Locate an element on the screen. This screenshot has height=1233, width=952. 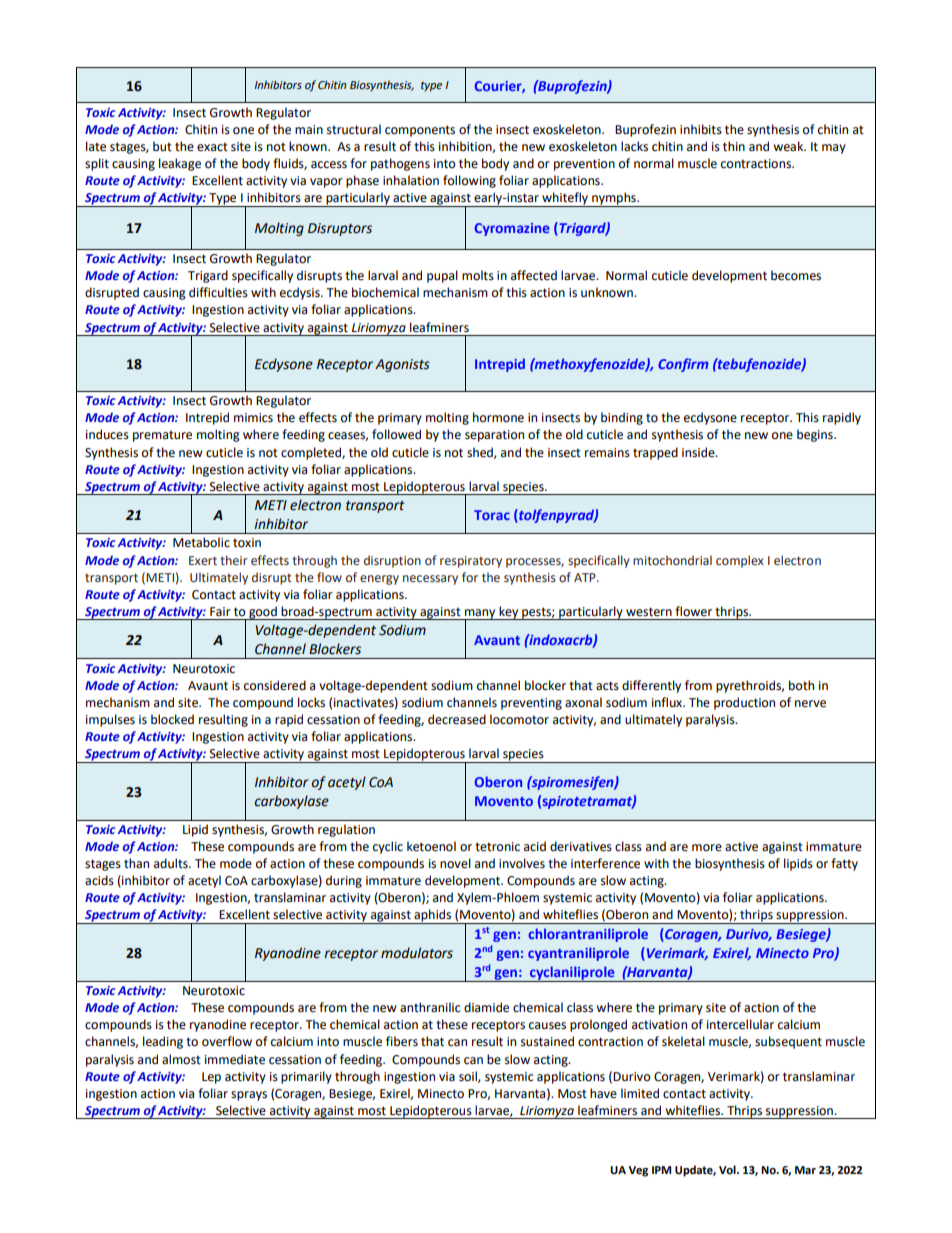
IPM is located at coordinates (661, 1170).
